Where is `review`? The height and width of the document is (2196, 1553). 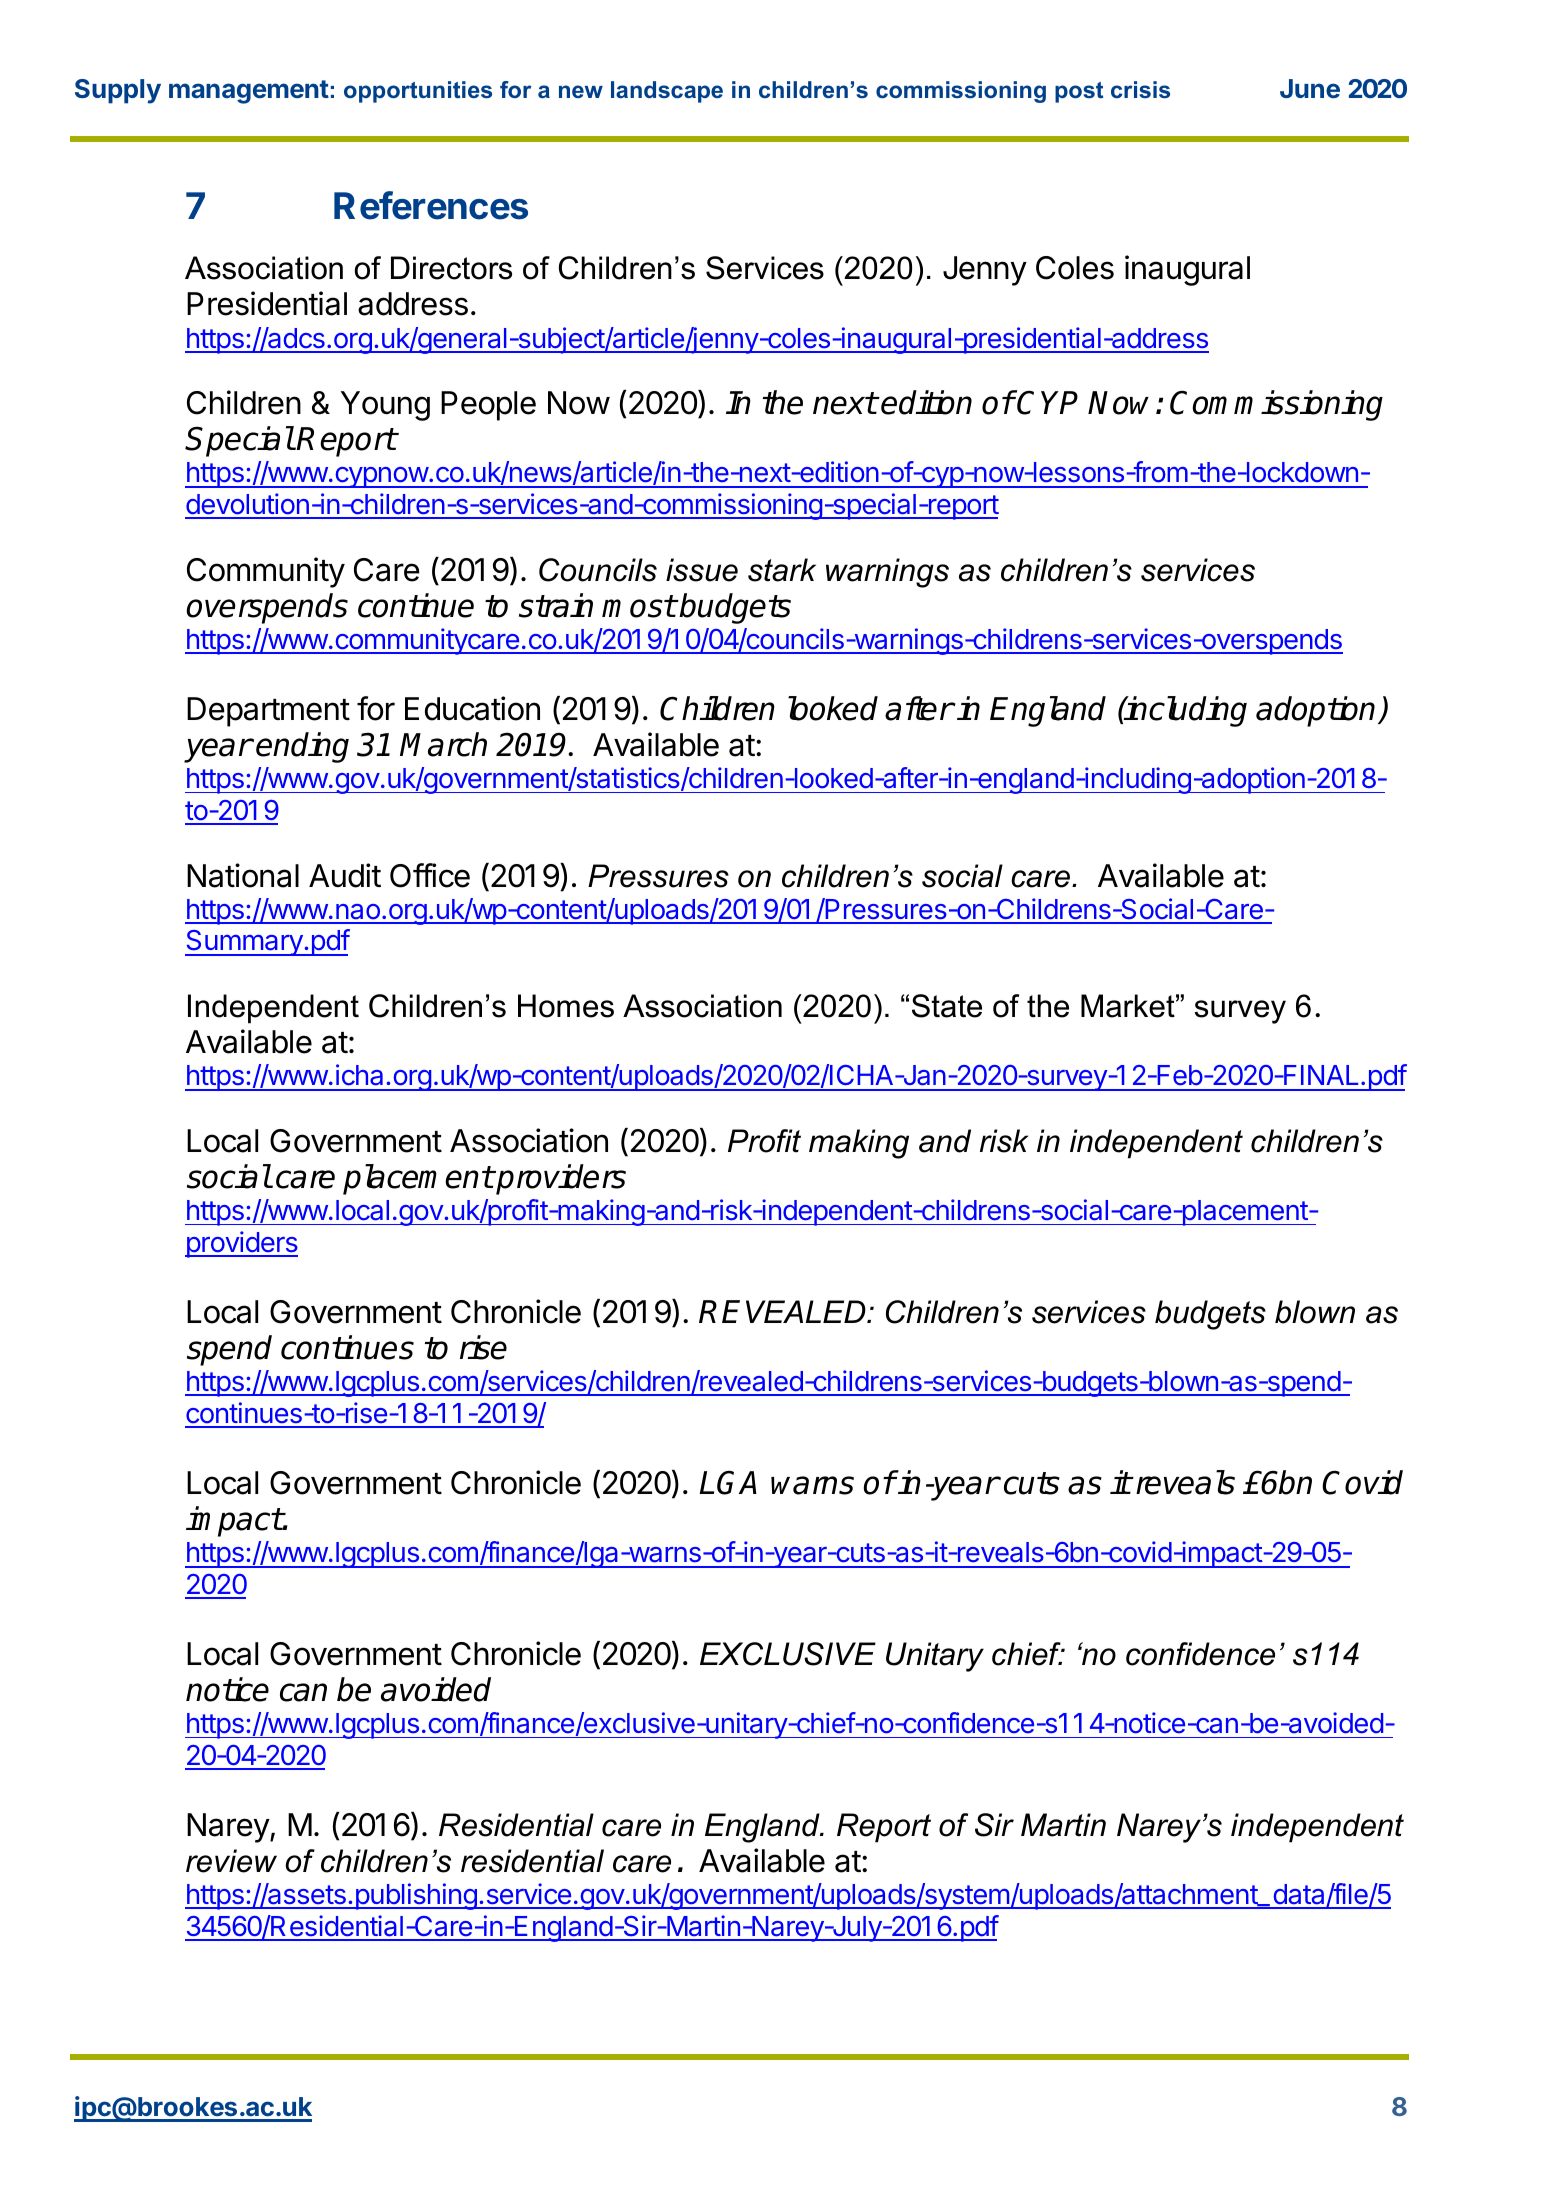 review is located at coordinates (231, 1861).
